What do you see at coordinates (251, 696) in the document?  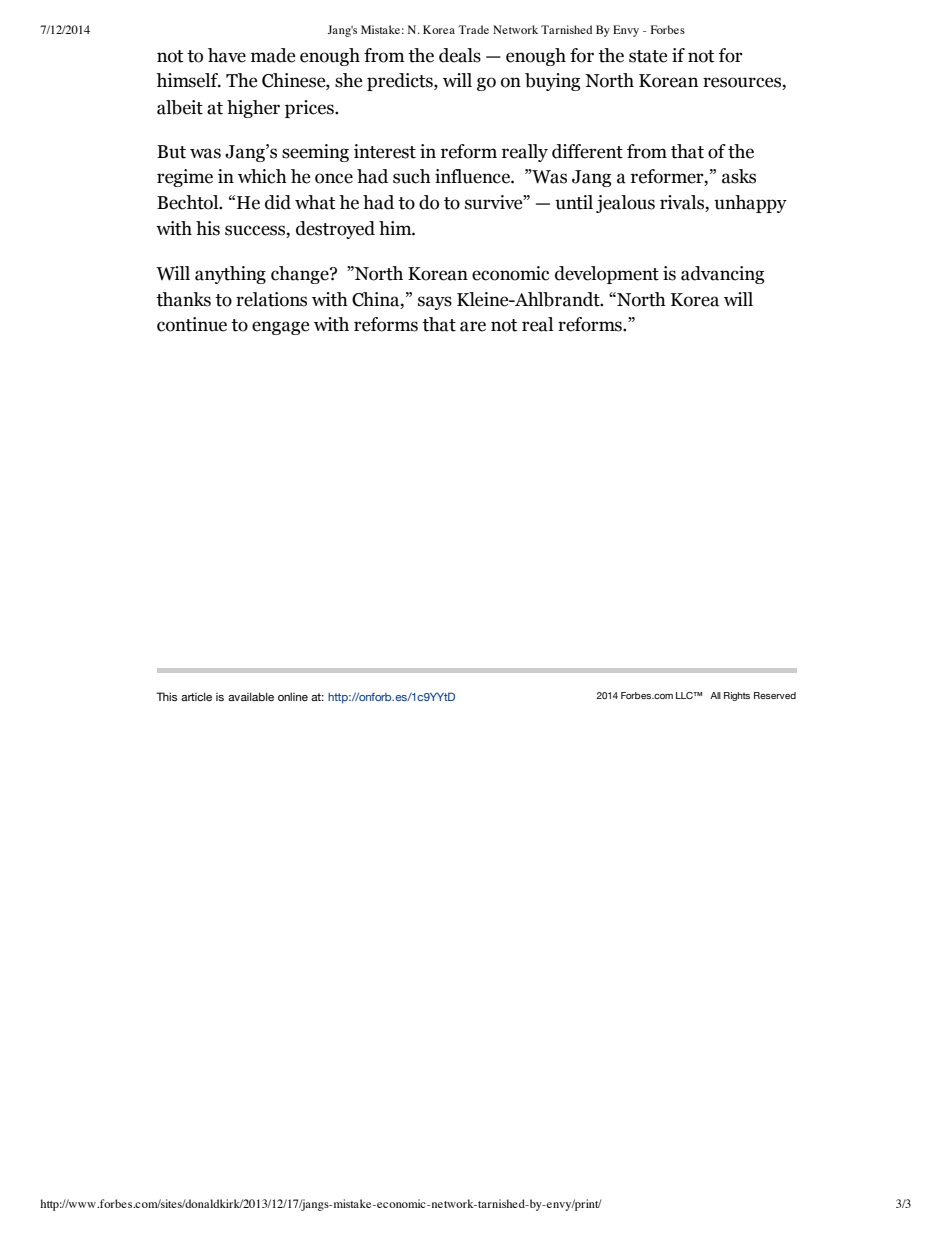 I see `available` at bounding box center [251, 696].
